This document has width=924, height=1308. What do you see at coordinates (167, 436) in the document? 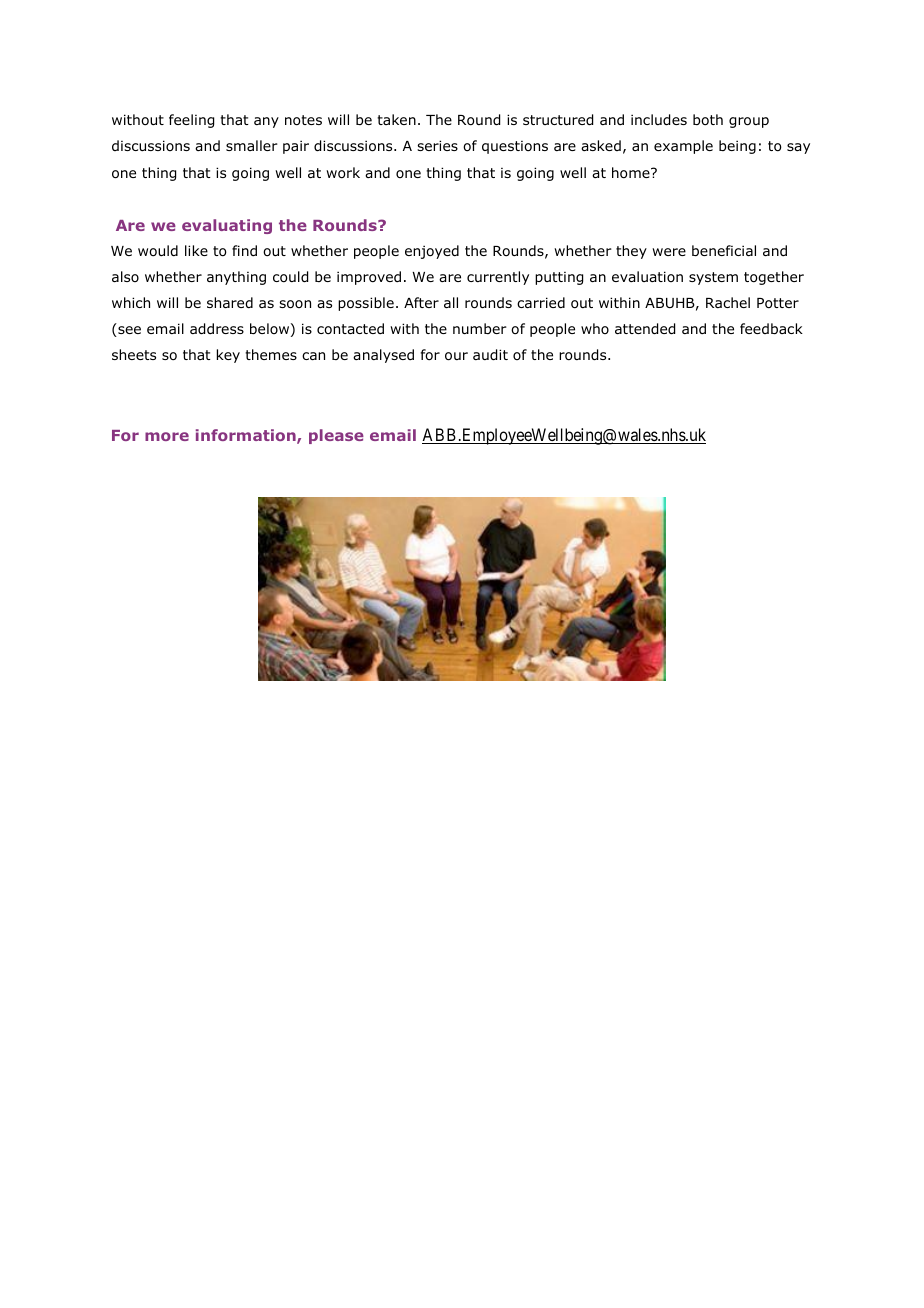
I see `more` at bounding box center [167, 436].
